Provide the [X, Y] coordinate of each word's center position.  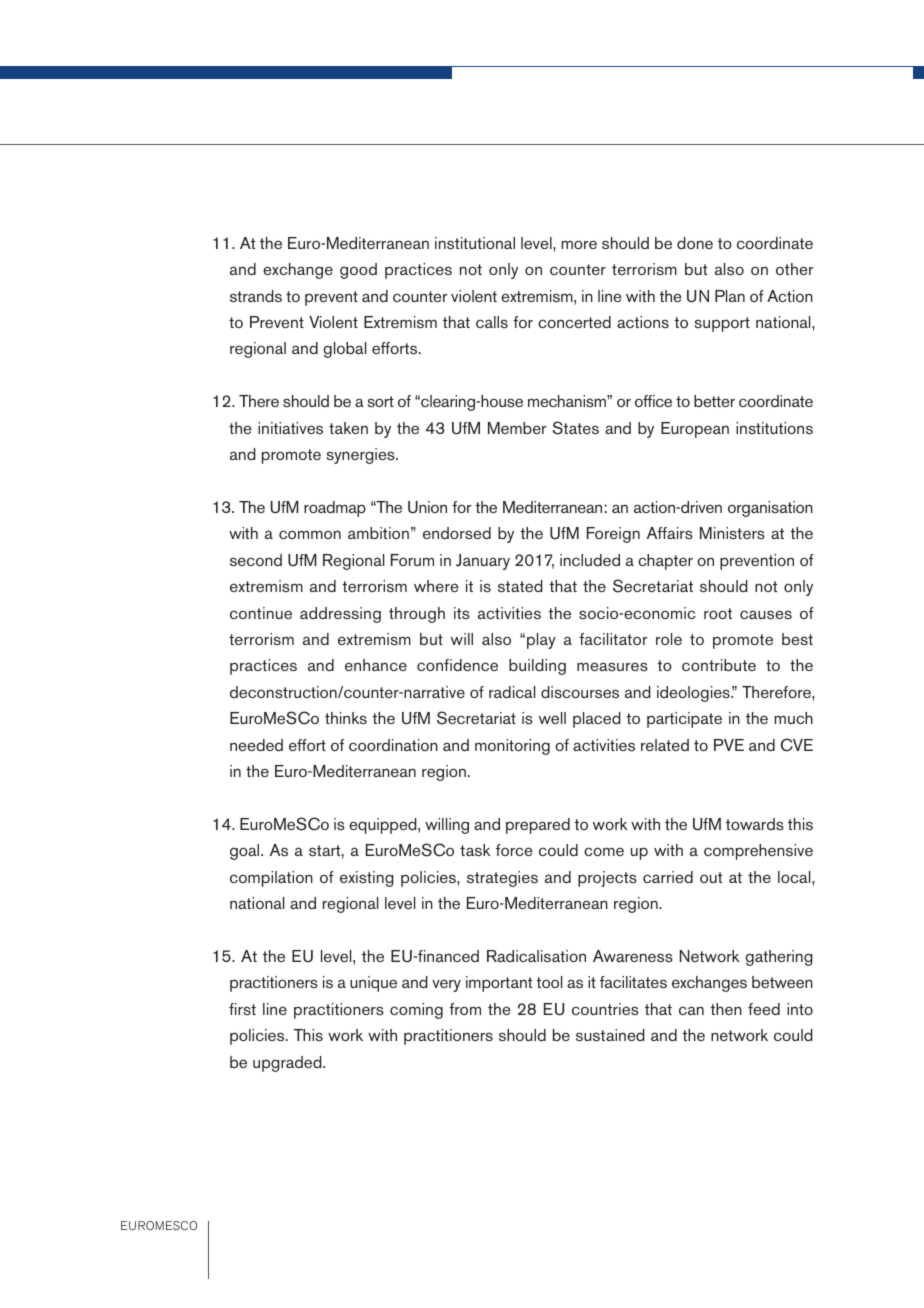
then [726, 1009]
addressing [340, 615]
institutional [475, 243]
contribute [719, 665]
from [465, 1009]
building [537, 667]
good [358, 271]
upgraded [288, 1064]
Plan [730, 296]
